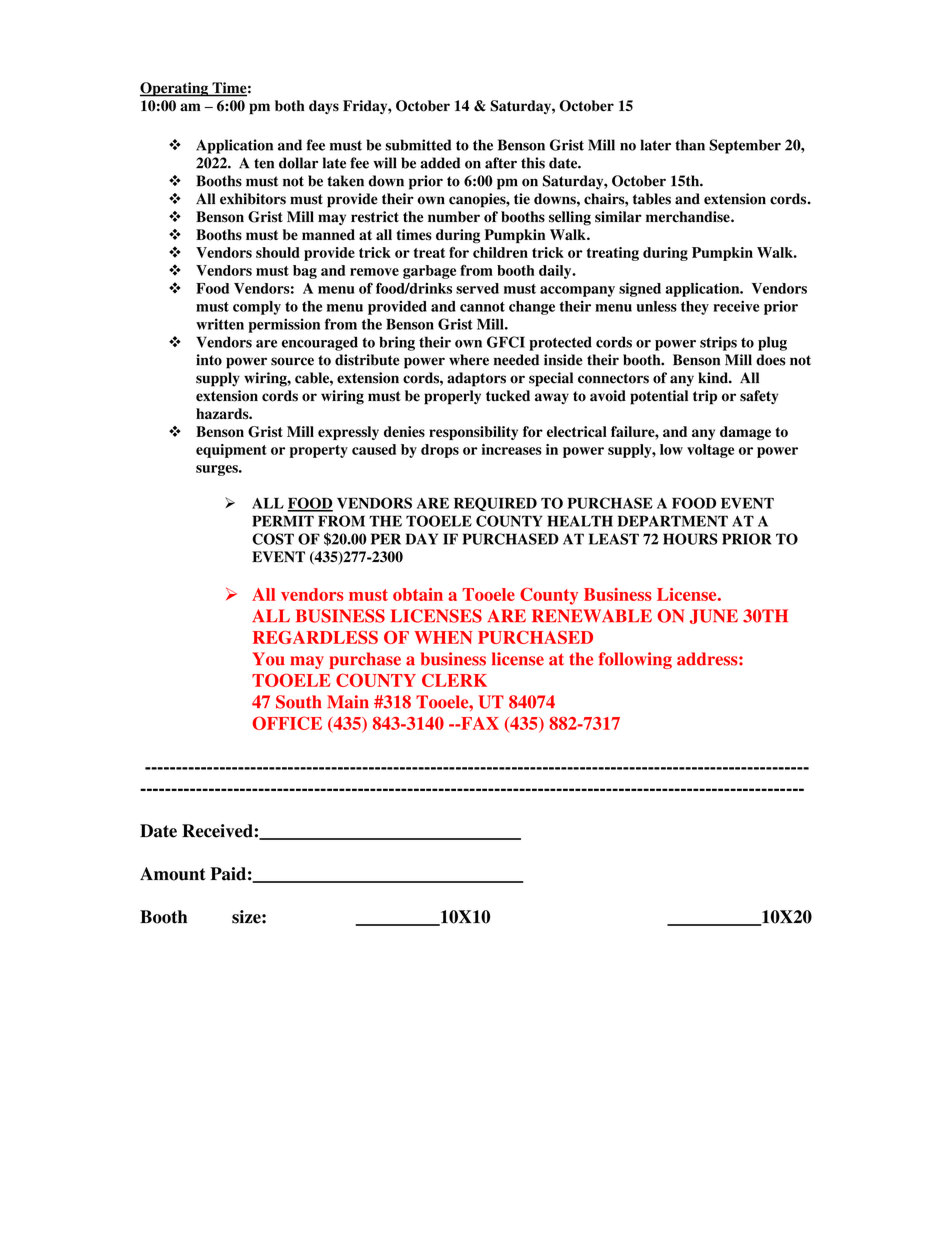  What do you see at coordinates (635, 660) in the image?
I see `following` at bounding box center [635, 660].
